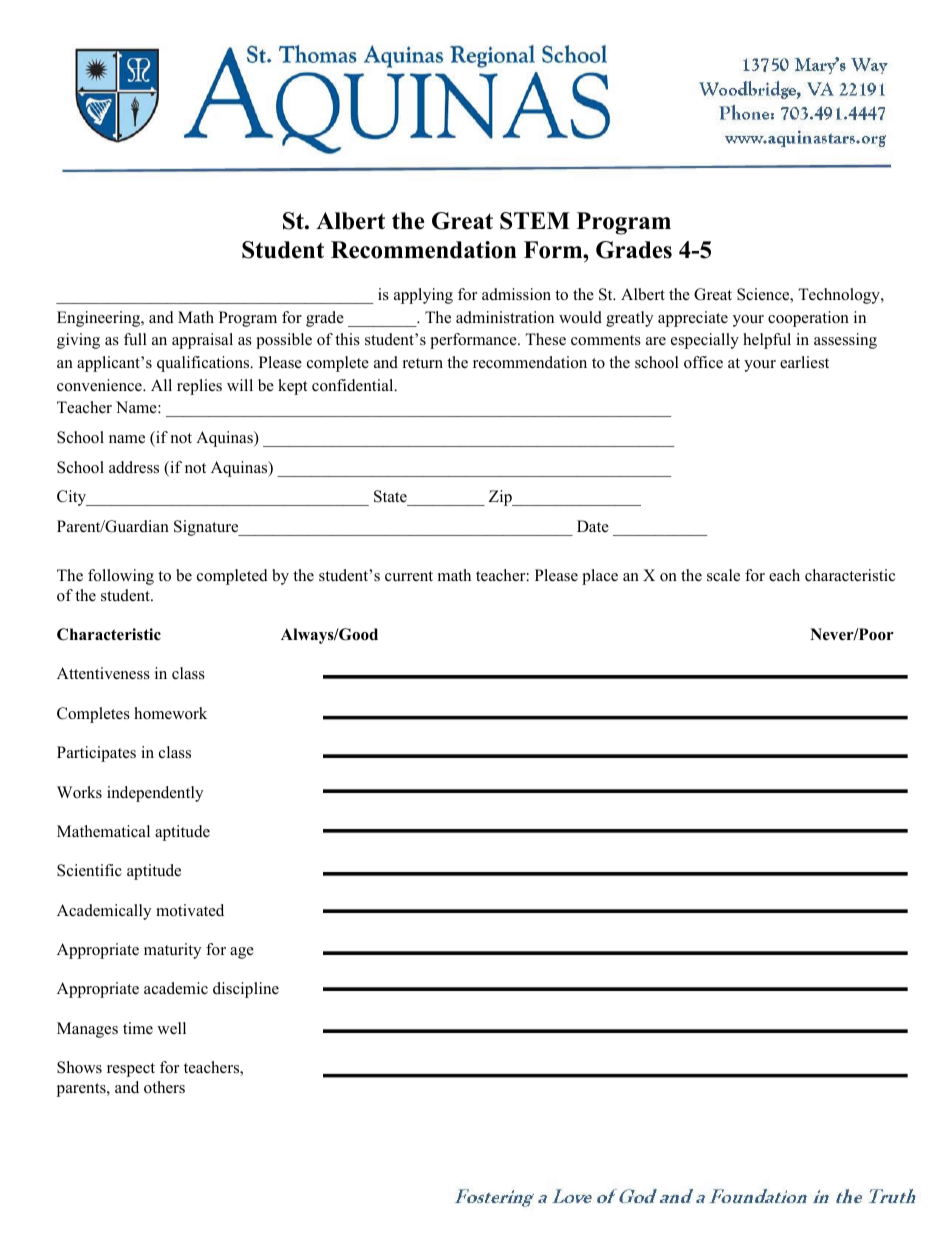 This screenshot has width=952, height=1233. Describe the element at coordinates (535, 221) in the screenshot. I see `STEM` at that location.
